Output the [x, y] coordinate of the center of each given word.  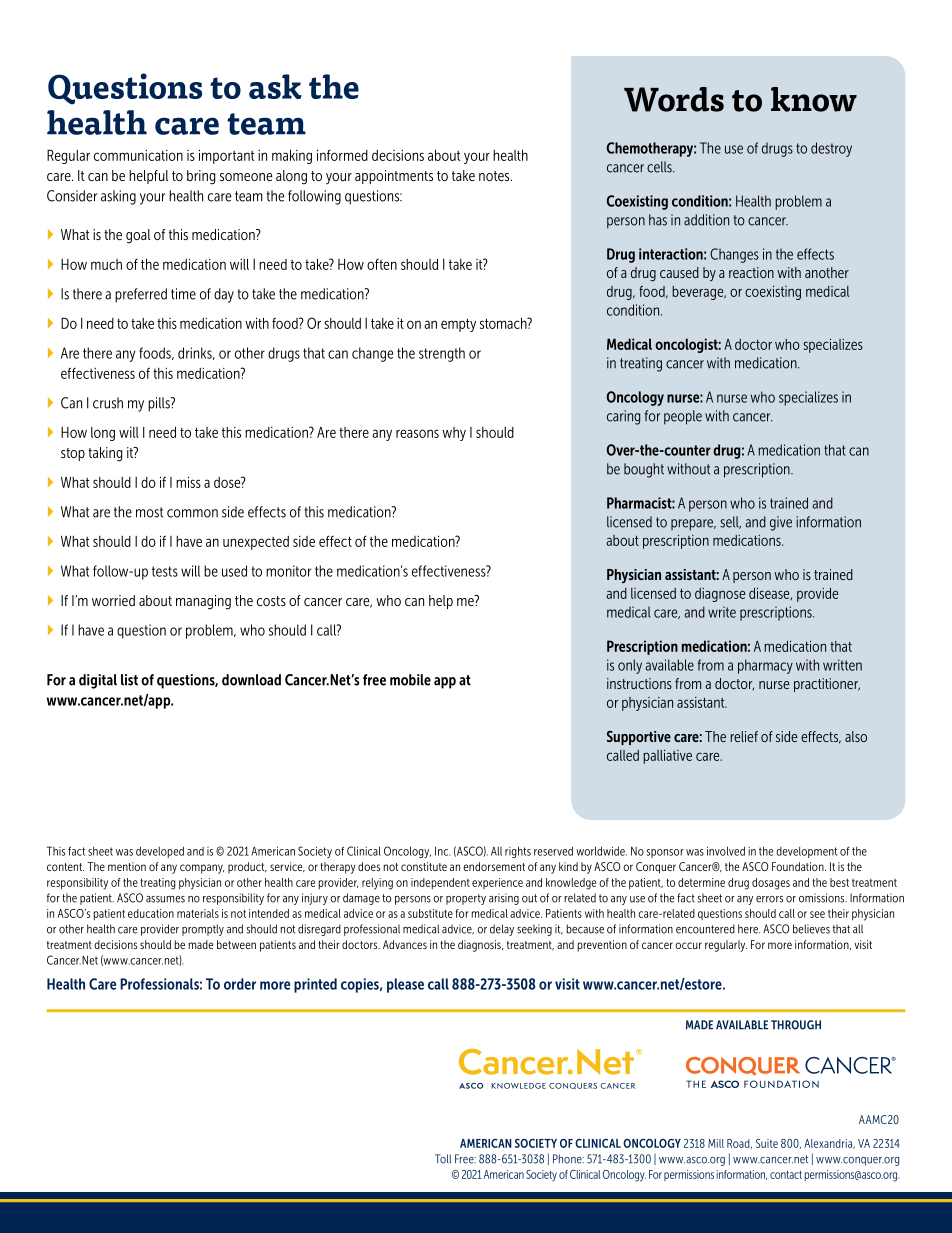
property [466, 899]
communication [138, 155]
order [240, 984]
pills [160, 404]
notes [495, 176]
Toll [443, 1159]
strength [442, 354]
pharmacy [765, 666]
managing [203, 602]
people [683, 417]
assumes [165, 899]
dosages [771, 884]
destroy [831, 149]
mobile [410, 680]
